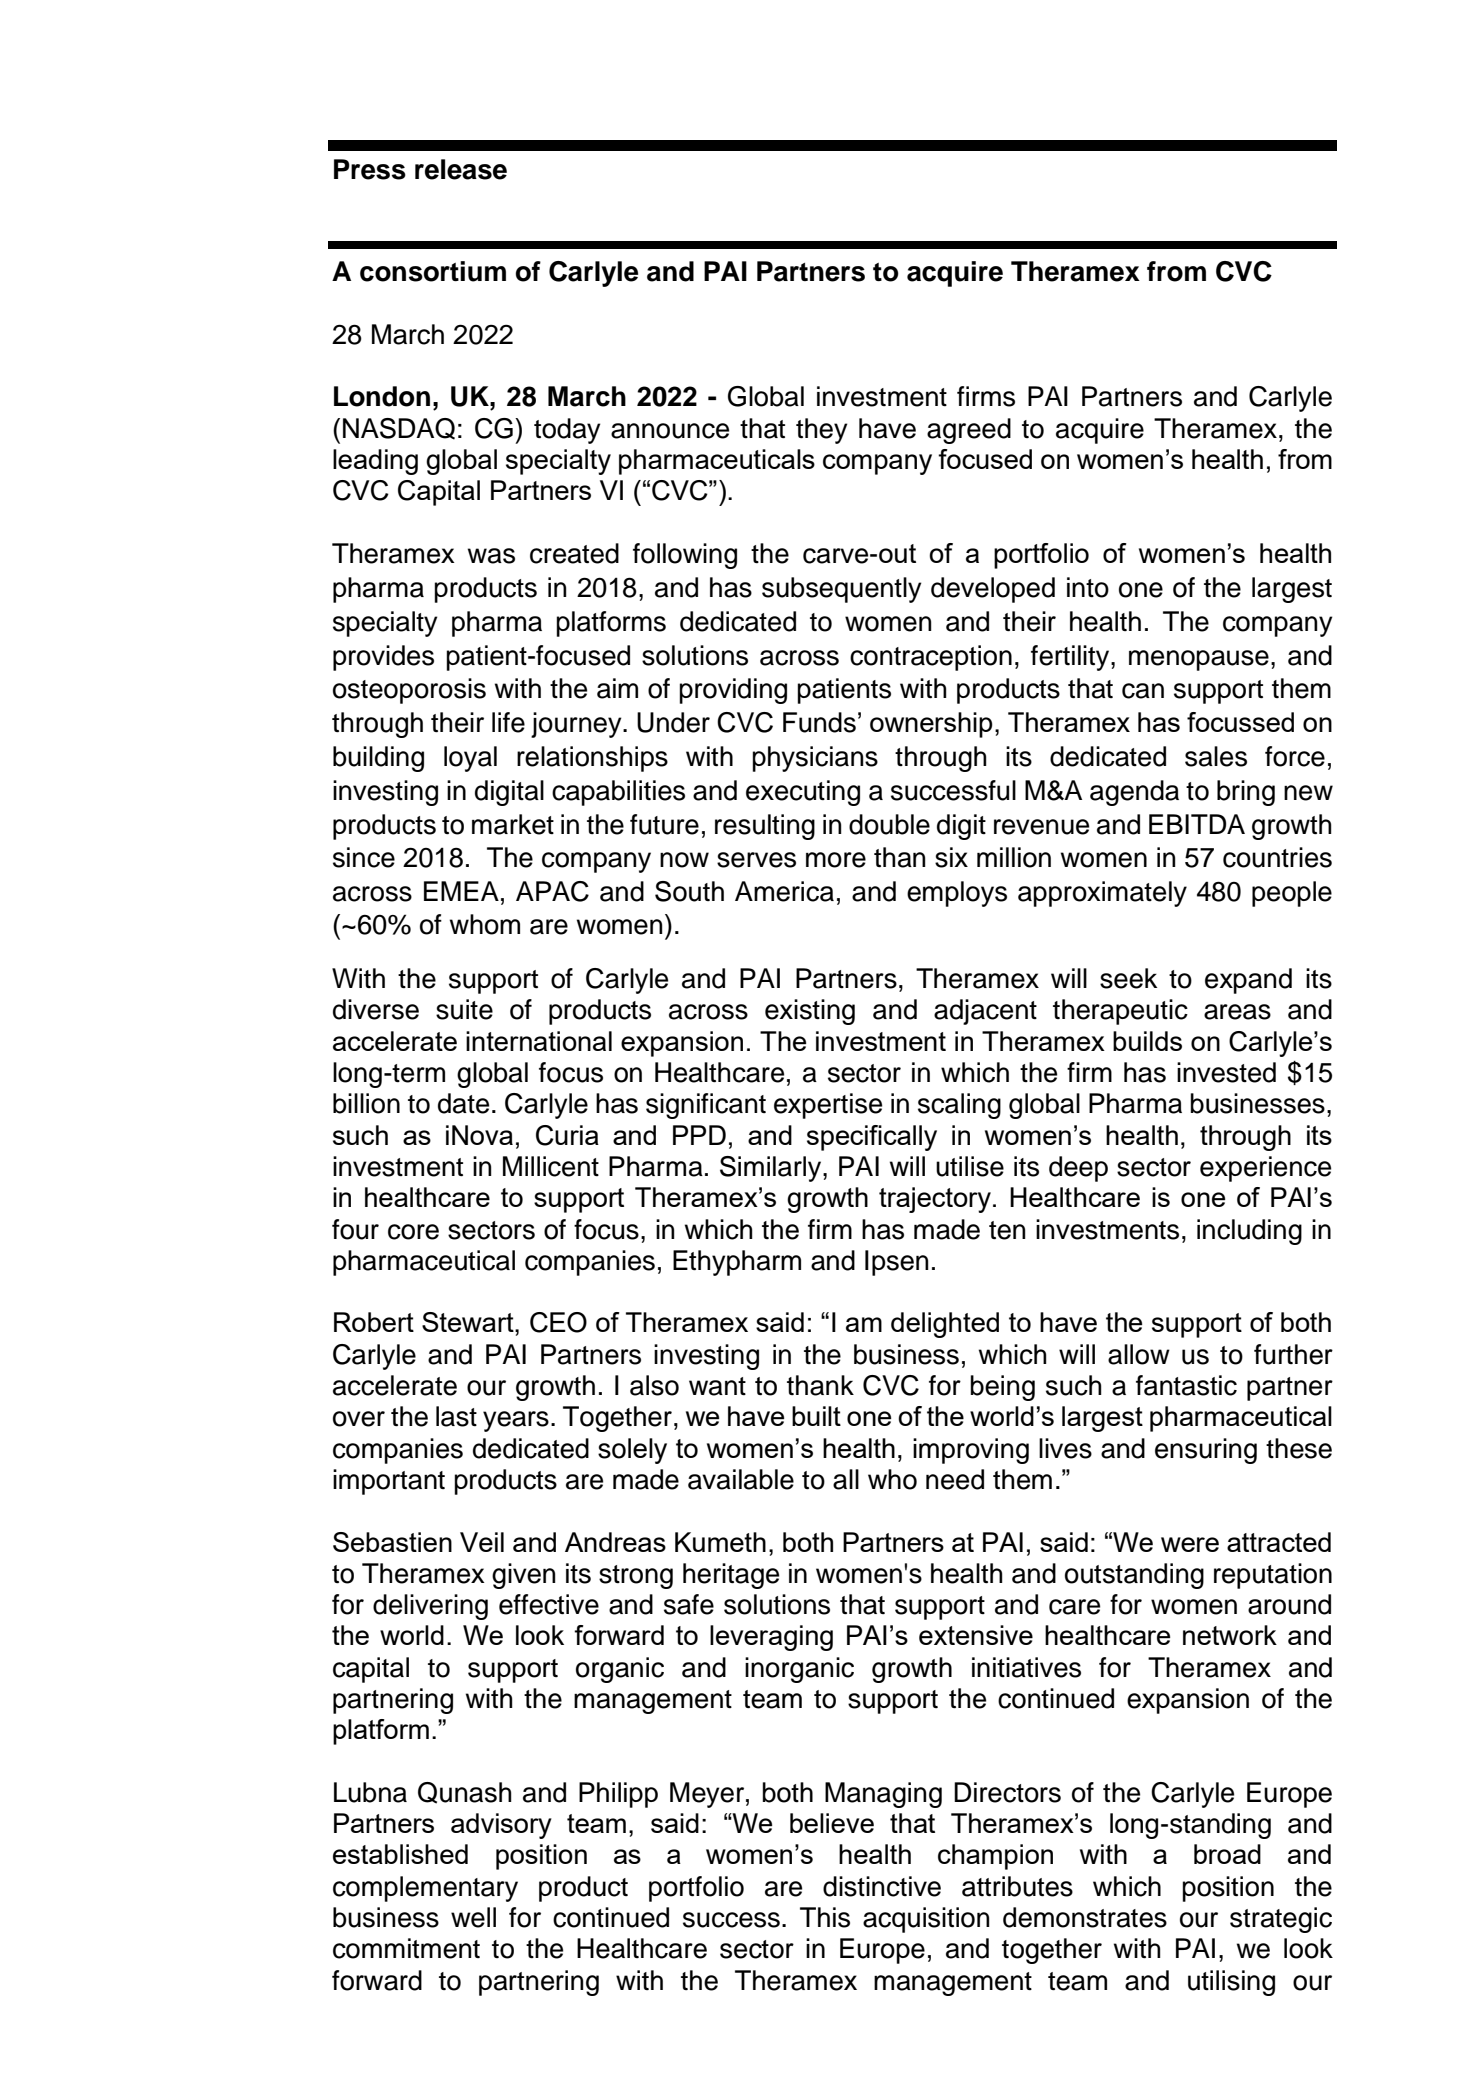  Describe the element at coordinates (461, 169) in the screenshot. I see `release` at that location.
